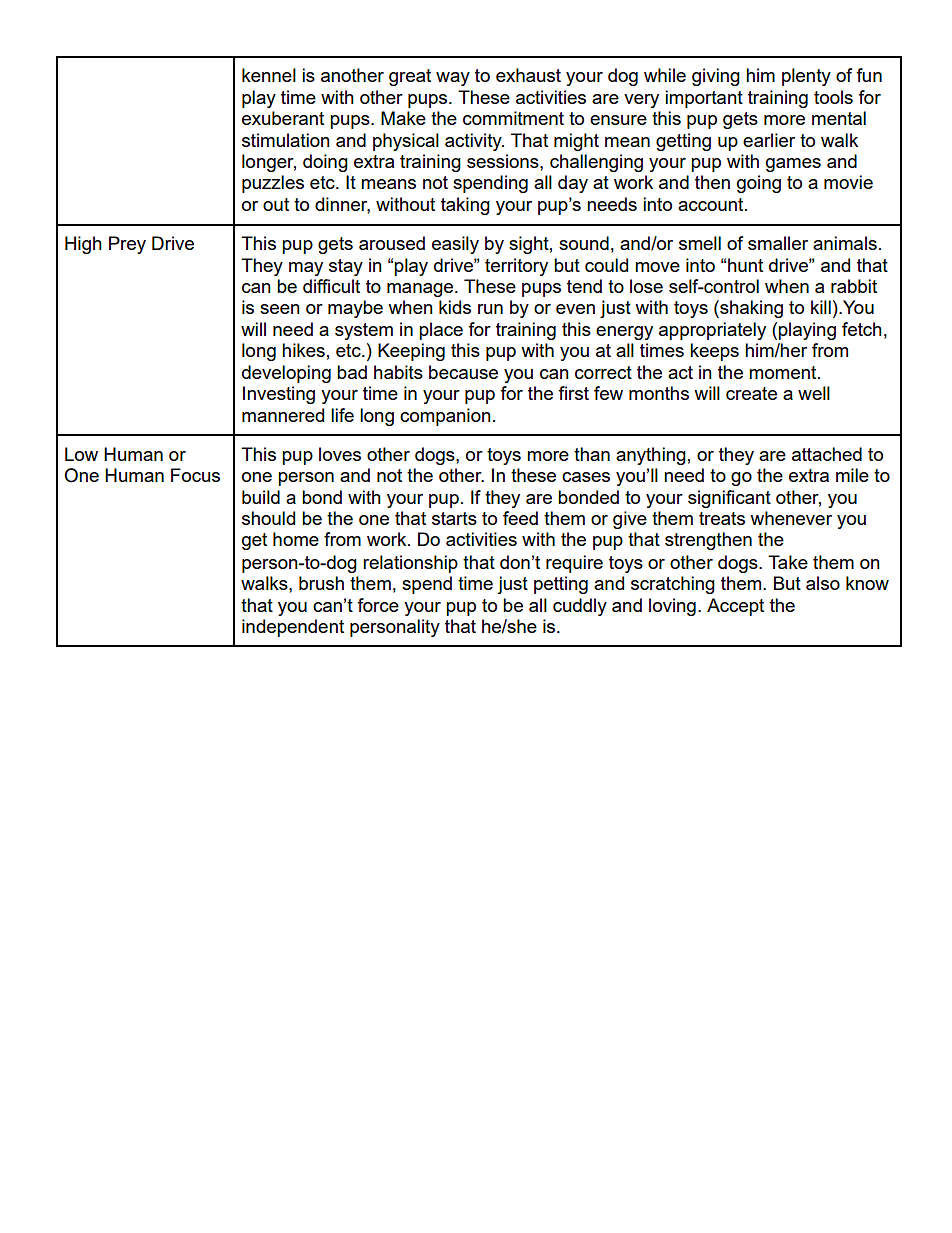  I want to click on smaller, so click(778, 243).
